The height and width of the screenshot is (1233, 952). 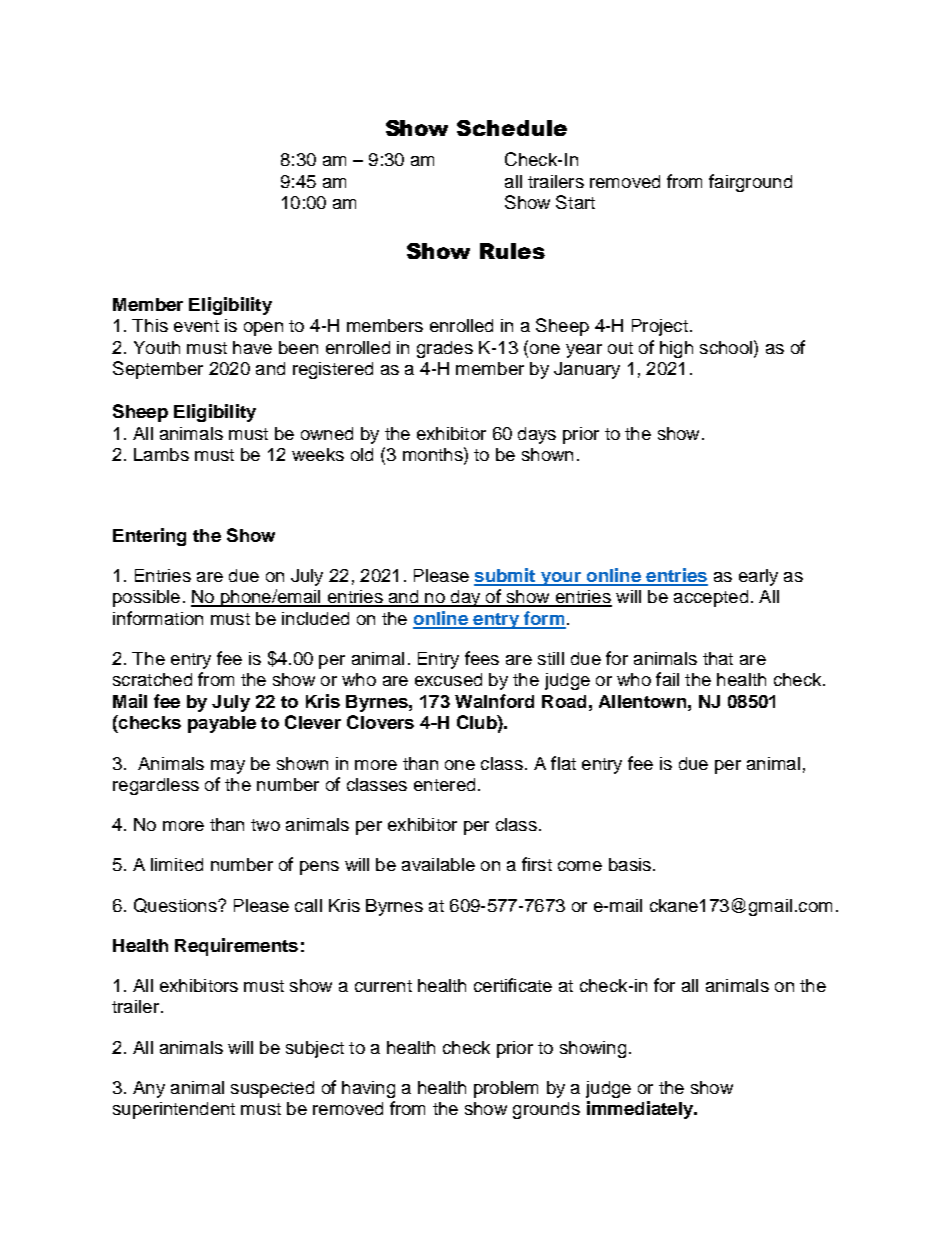 What do you see at coordinates (512, 128) in the screenshot?
I see `Schedule` at bounding box center [512, 128].
